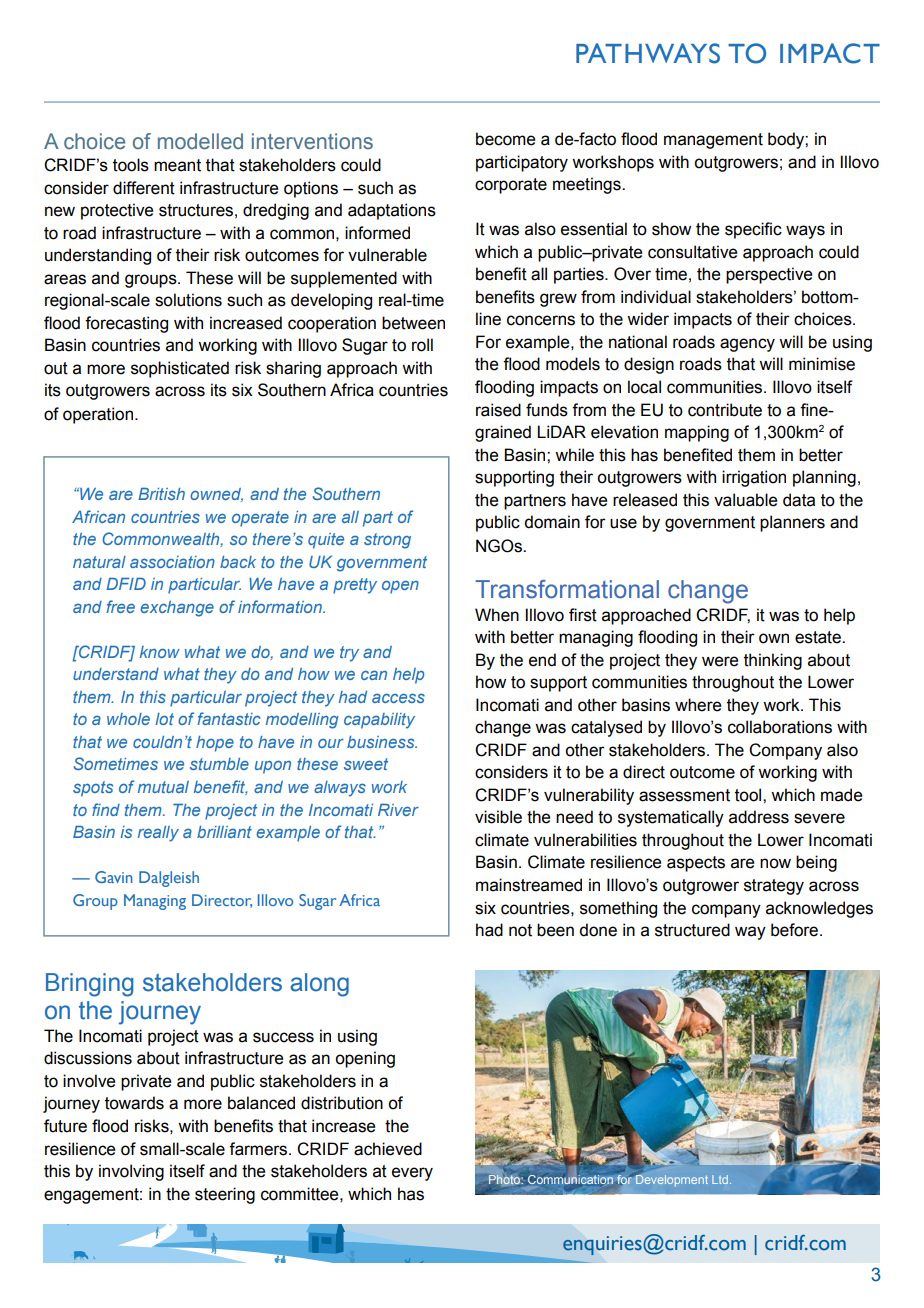 The image size is (924, 1308). Describe the element at coordinates (713, 141) in the document. I see `management` at that location.
